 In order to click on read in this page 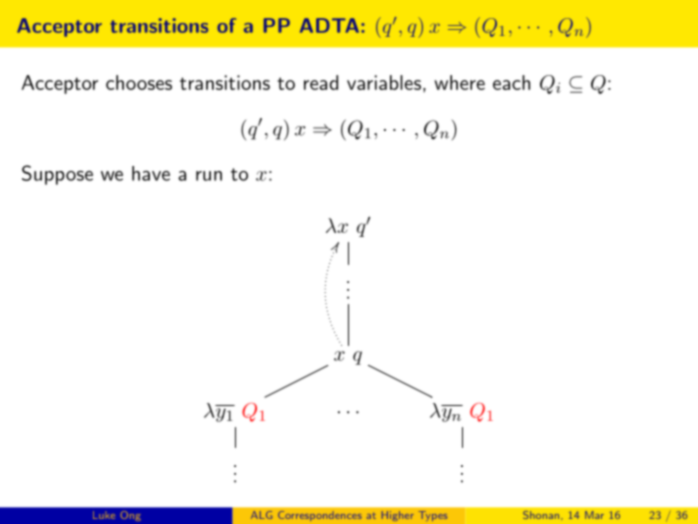, I will do `click(321, 82)`.
